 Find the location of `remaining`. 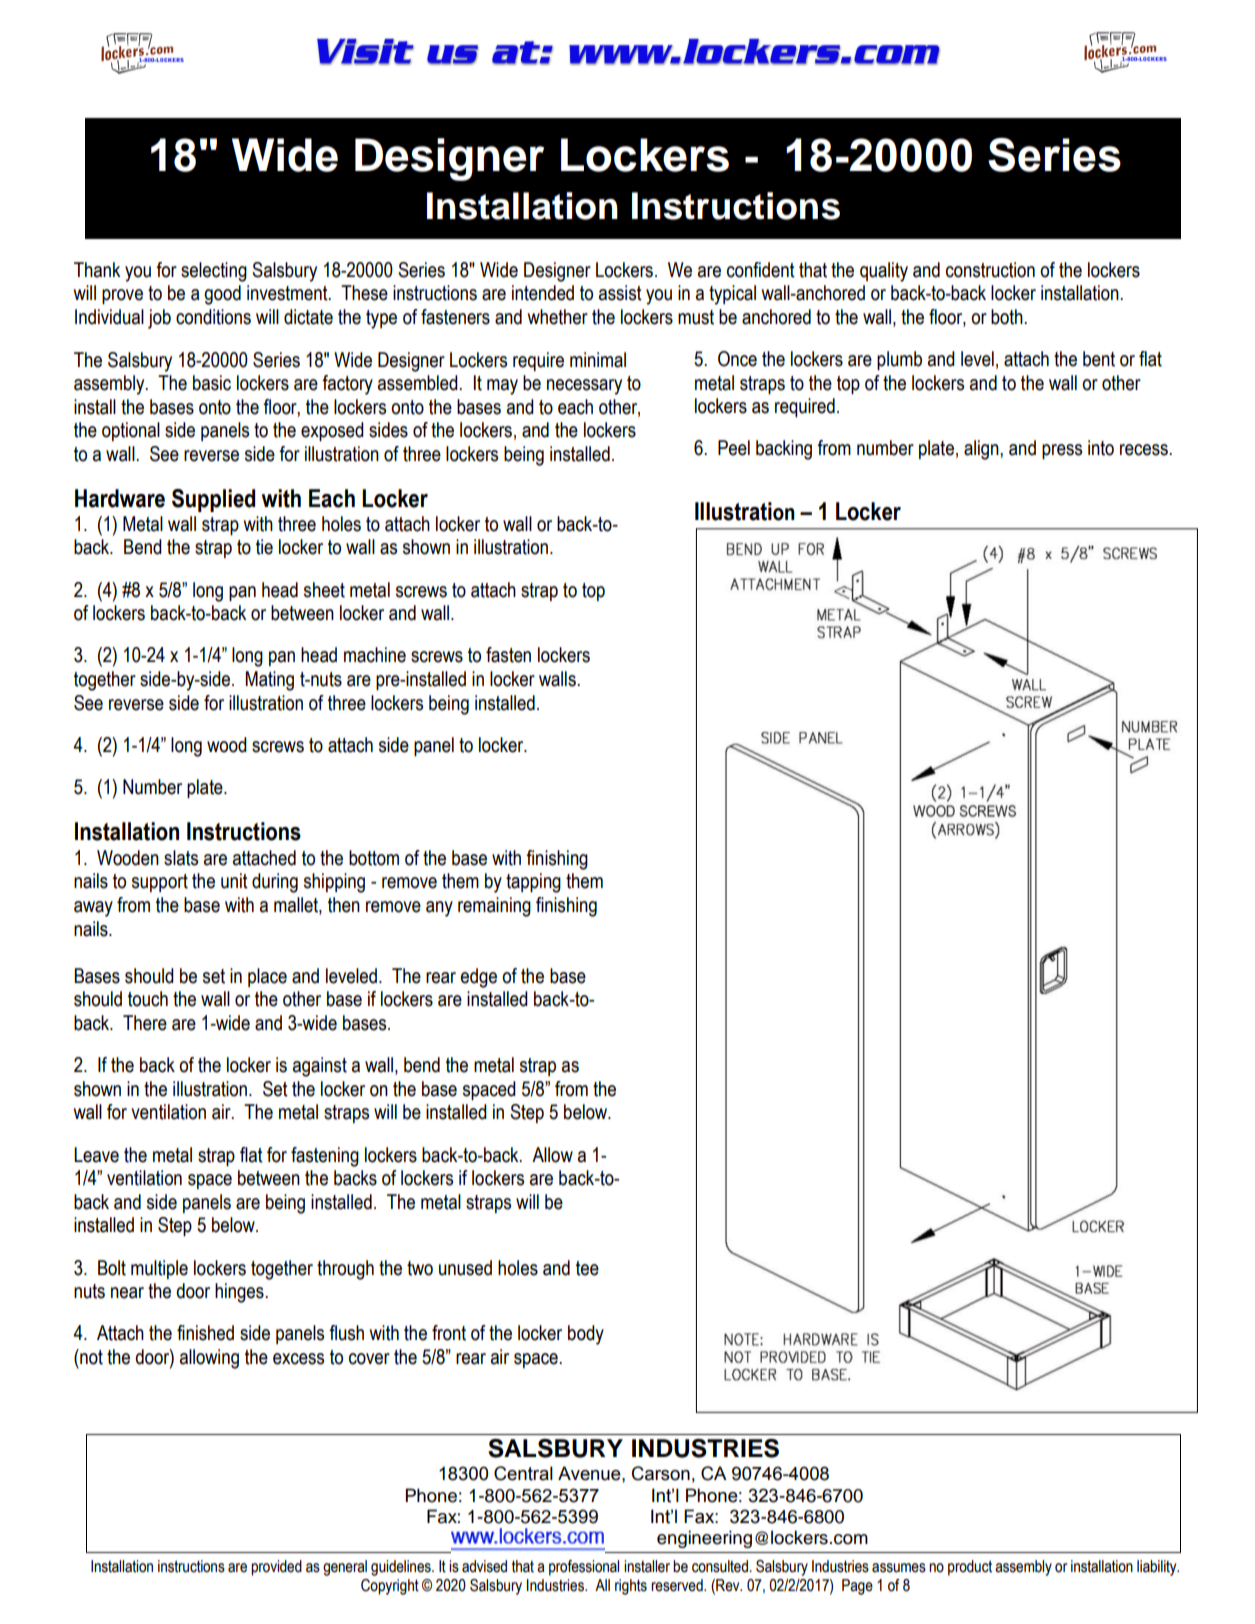

remaining is located at coordinates (494, 907).
